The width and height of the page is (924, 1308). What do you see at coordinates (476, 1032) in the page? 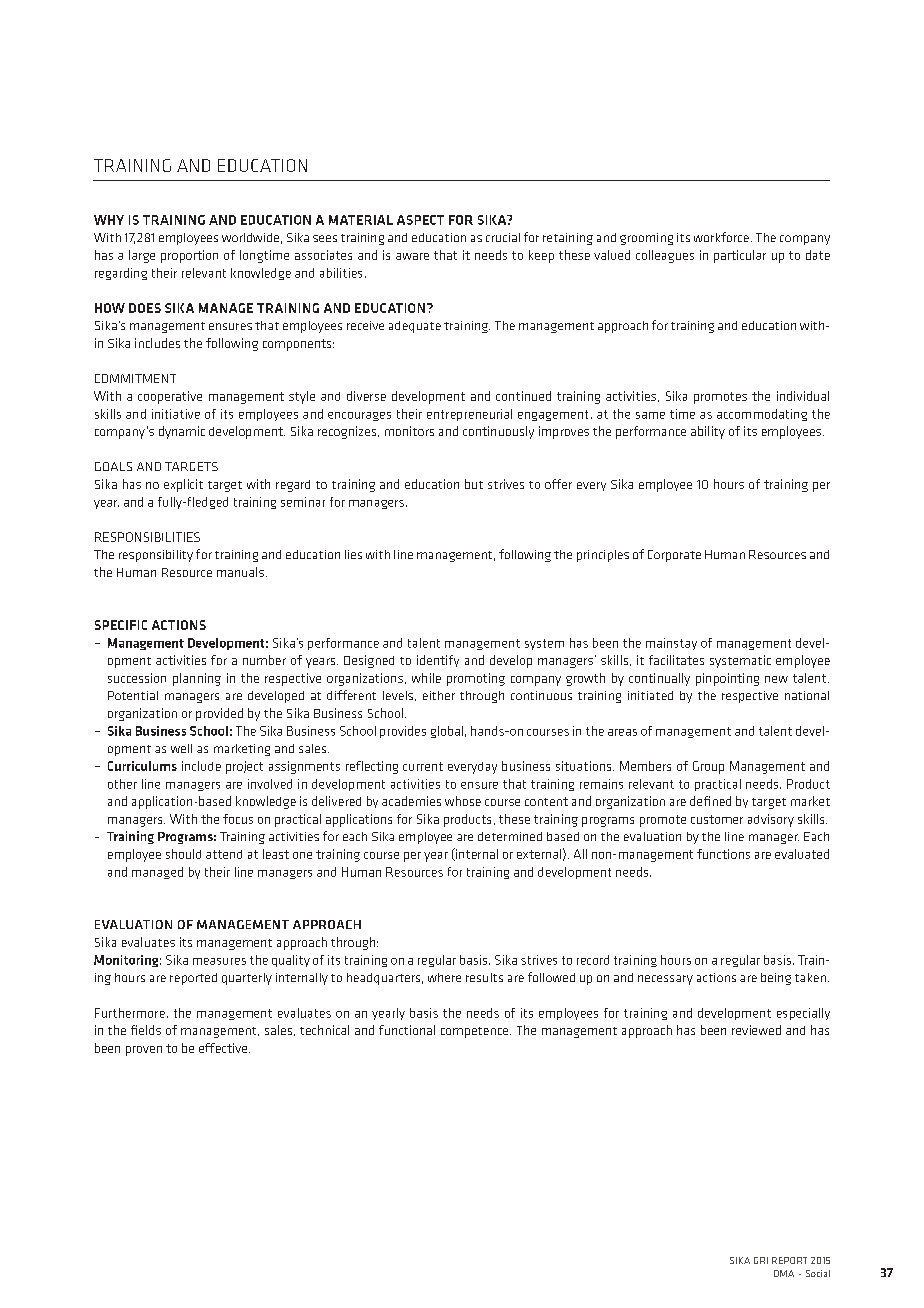
I see `competence` at bounding box center [476, 1032].
